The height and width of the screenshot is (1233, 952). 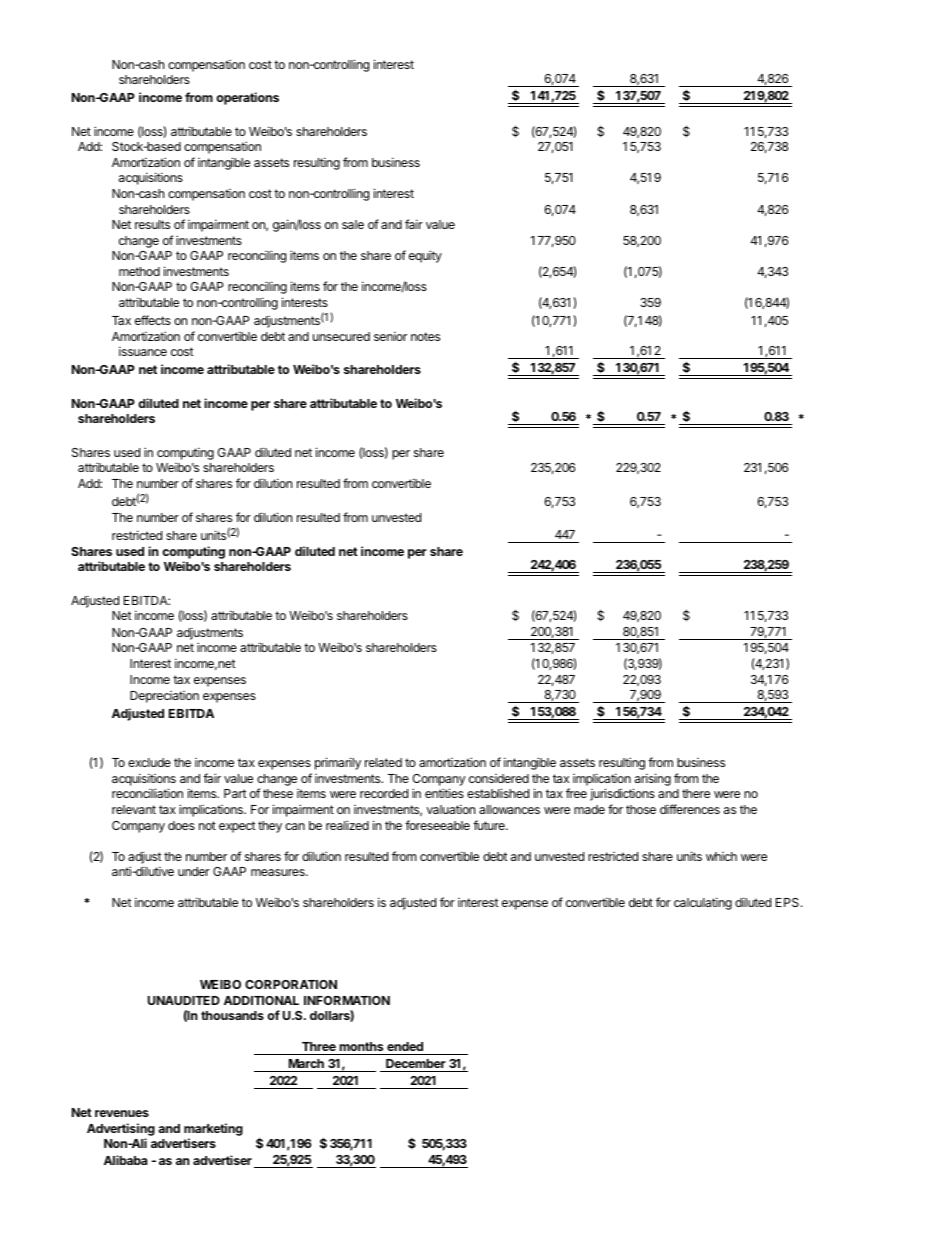 What do you see at coordinates (390, 336) in the screenshot?
I see `senior` at bounding box center [390, 336].
